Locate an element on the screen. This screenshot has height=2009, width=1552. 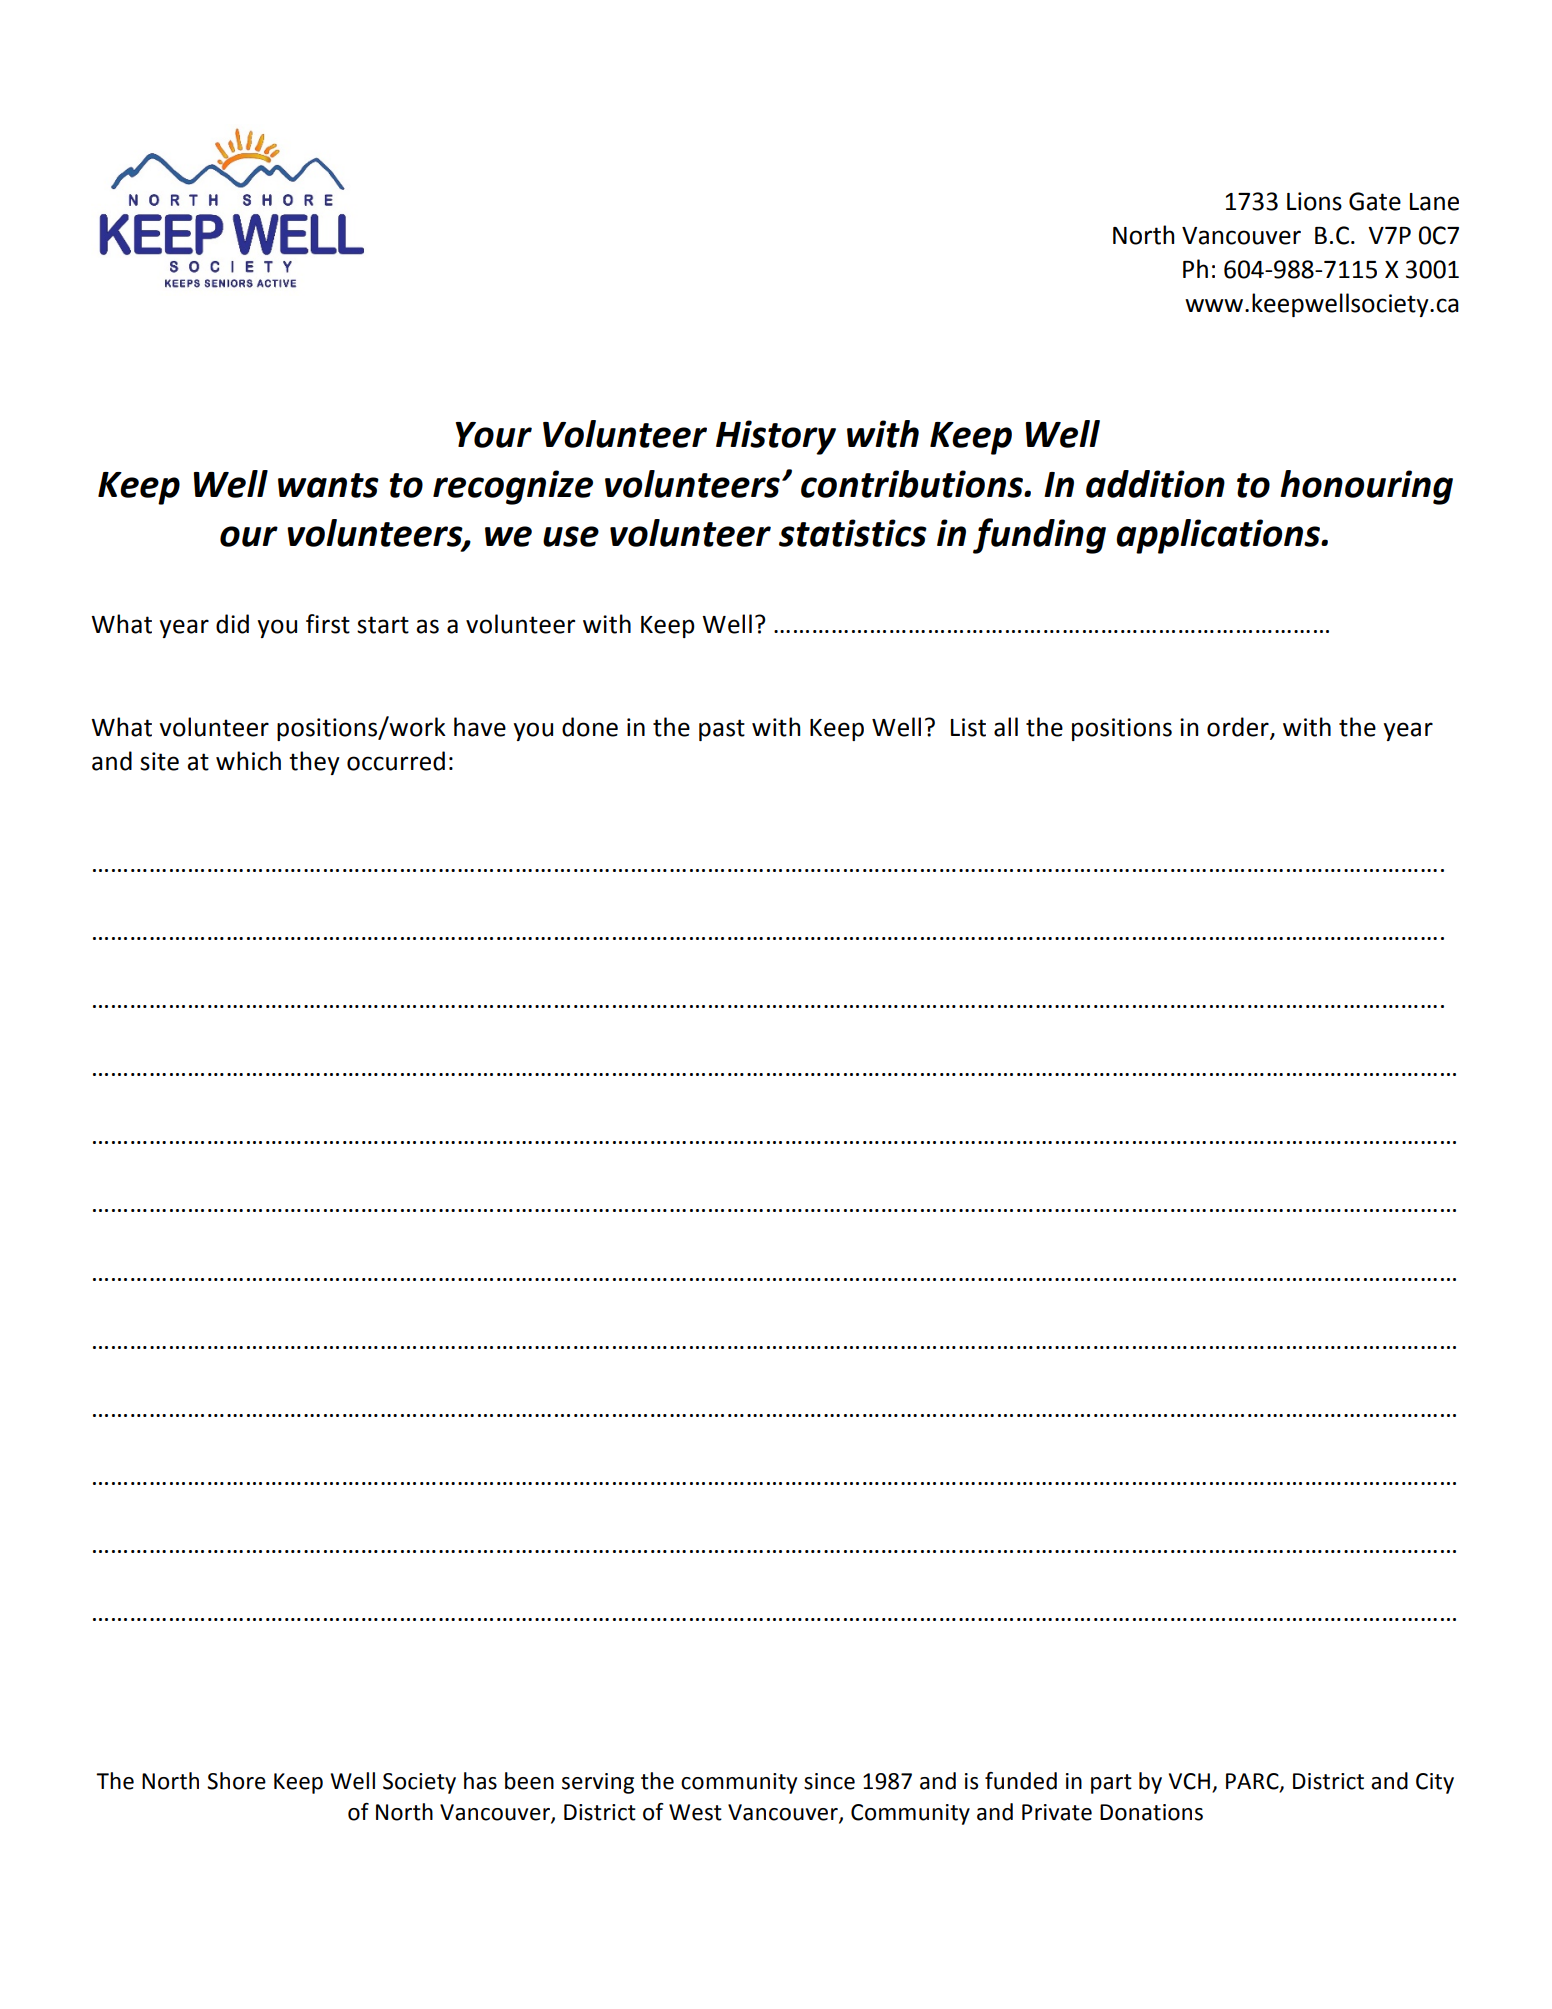
which is located at coordinates (248, 761).
